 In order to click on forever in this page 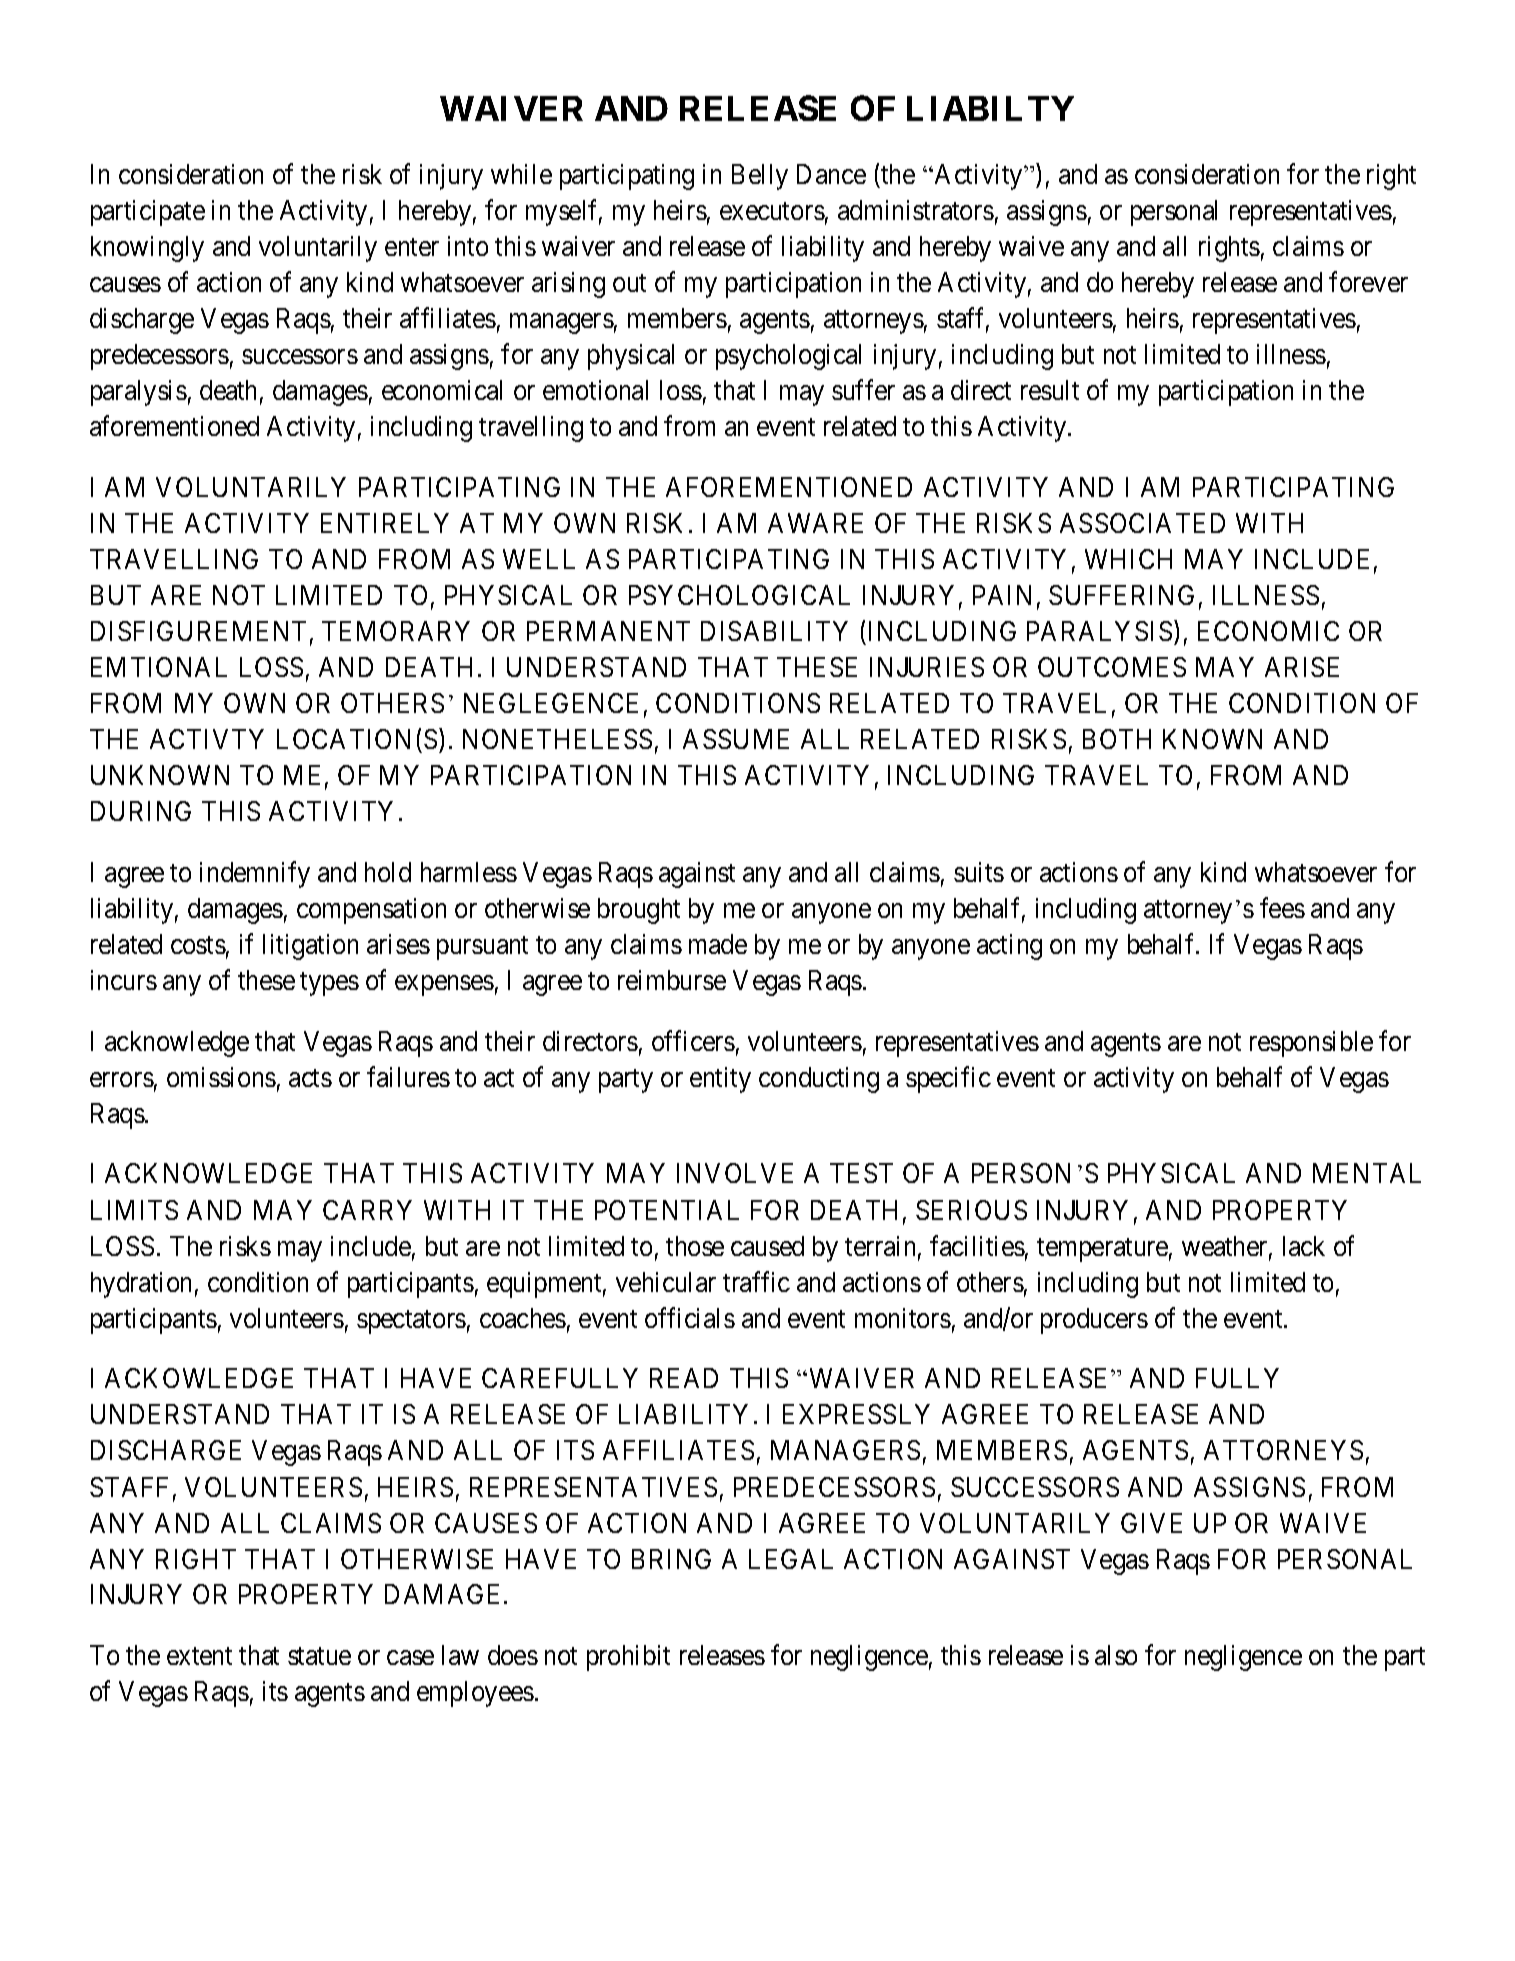, I will do `click(1368, 281)`.
